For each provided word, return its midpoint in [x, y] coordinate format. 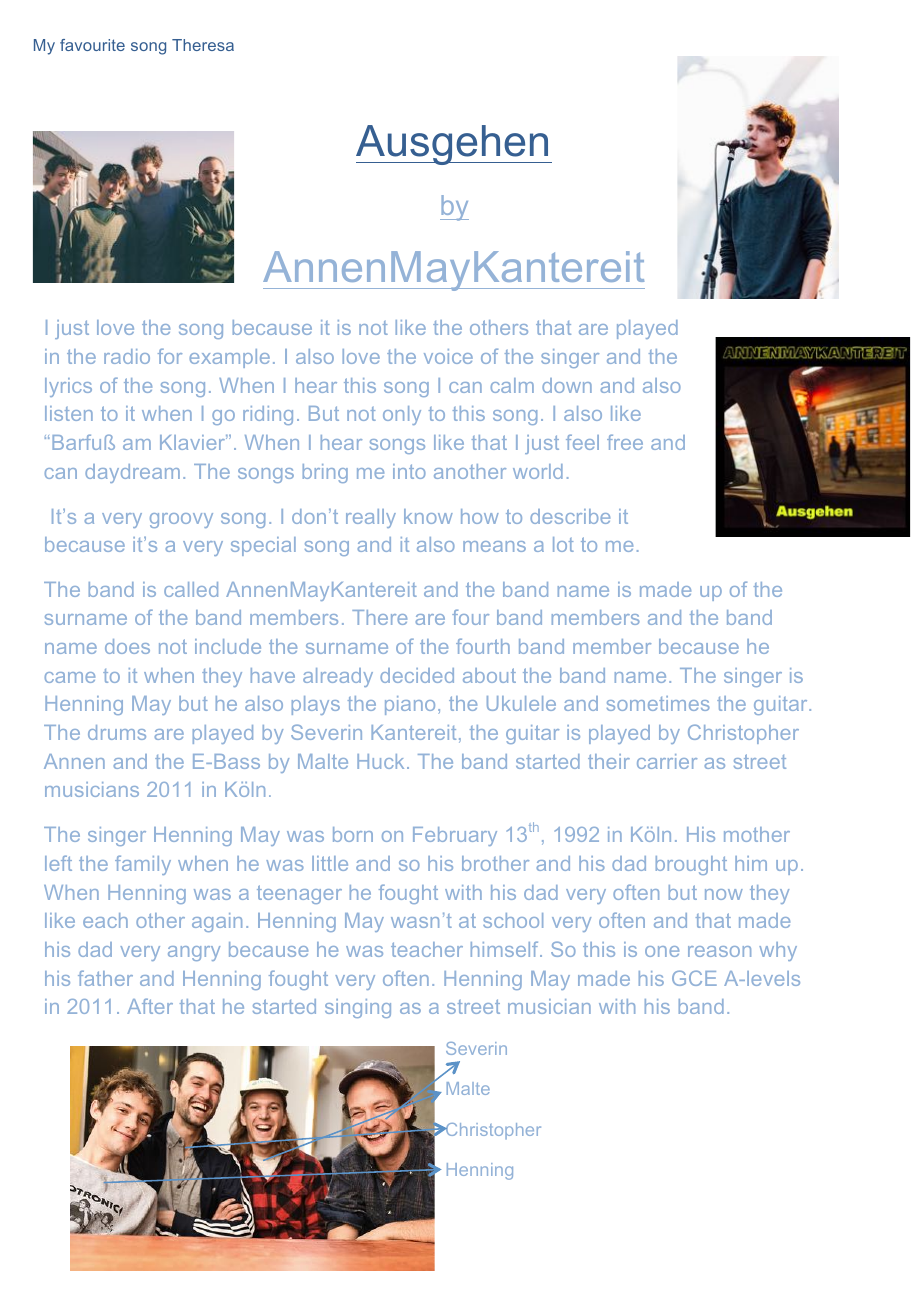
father [105, 978]
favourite [92, 45]
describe [570, 516]
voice [448, 356]
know [428, 516]
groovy [181, 520]
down [567, 385]
